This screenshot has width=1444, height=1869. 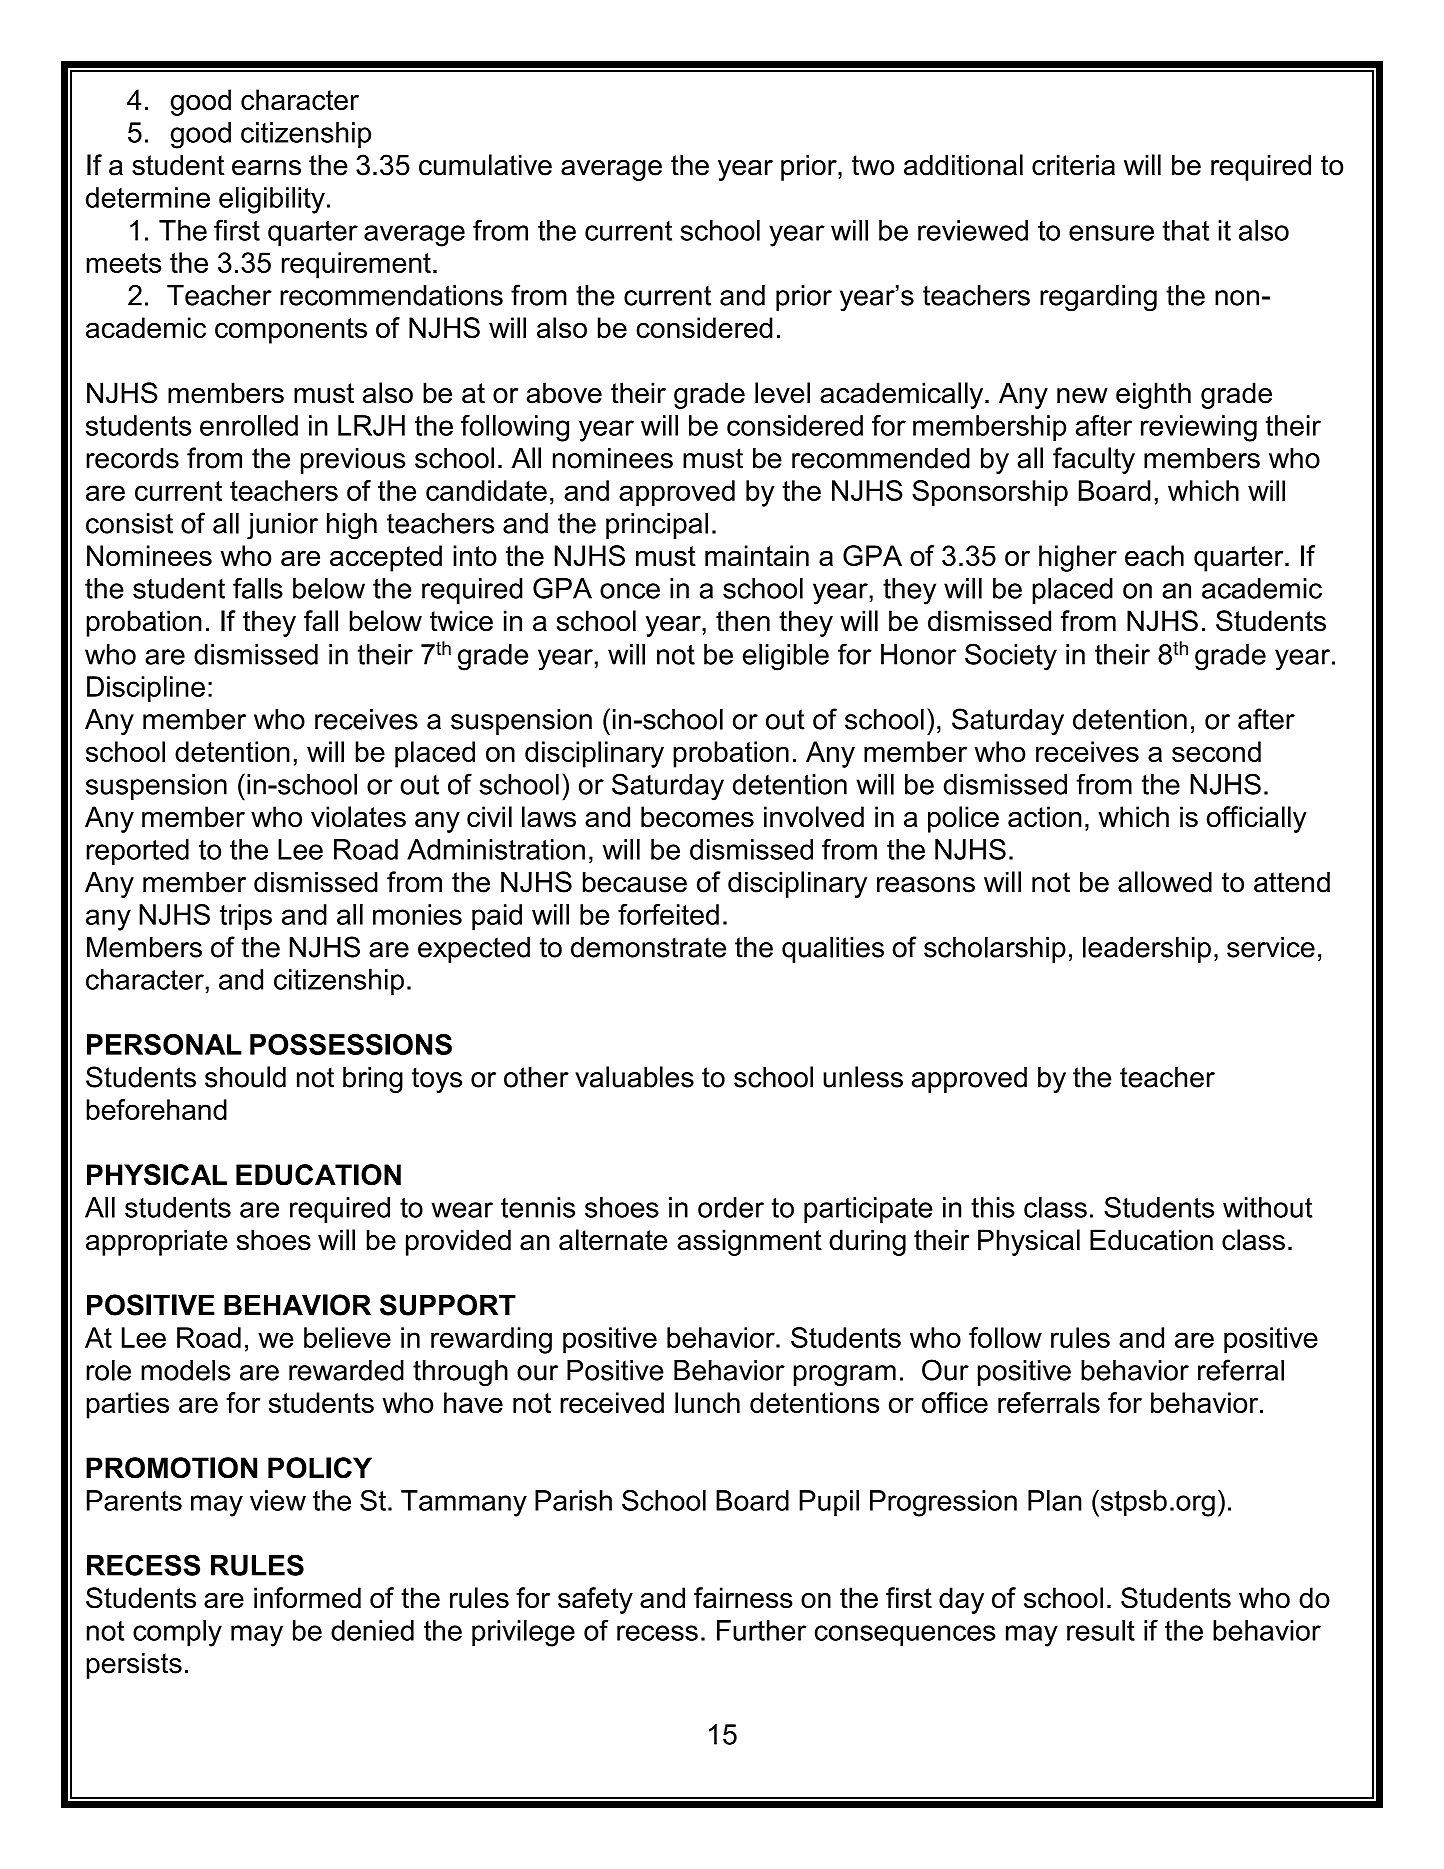 What do you see at coordinates (307, 1598) in the screenshot?
I see `informed` at bounding box center [307, 1598].
